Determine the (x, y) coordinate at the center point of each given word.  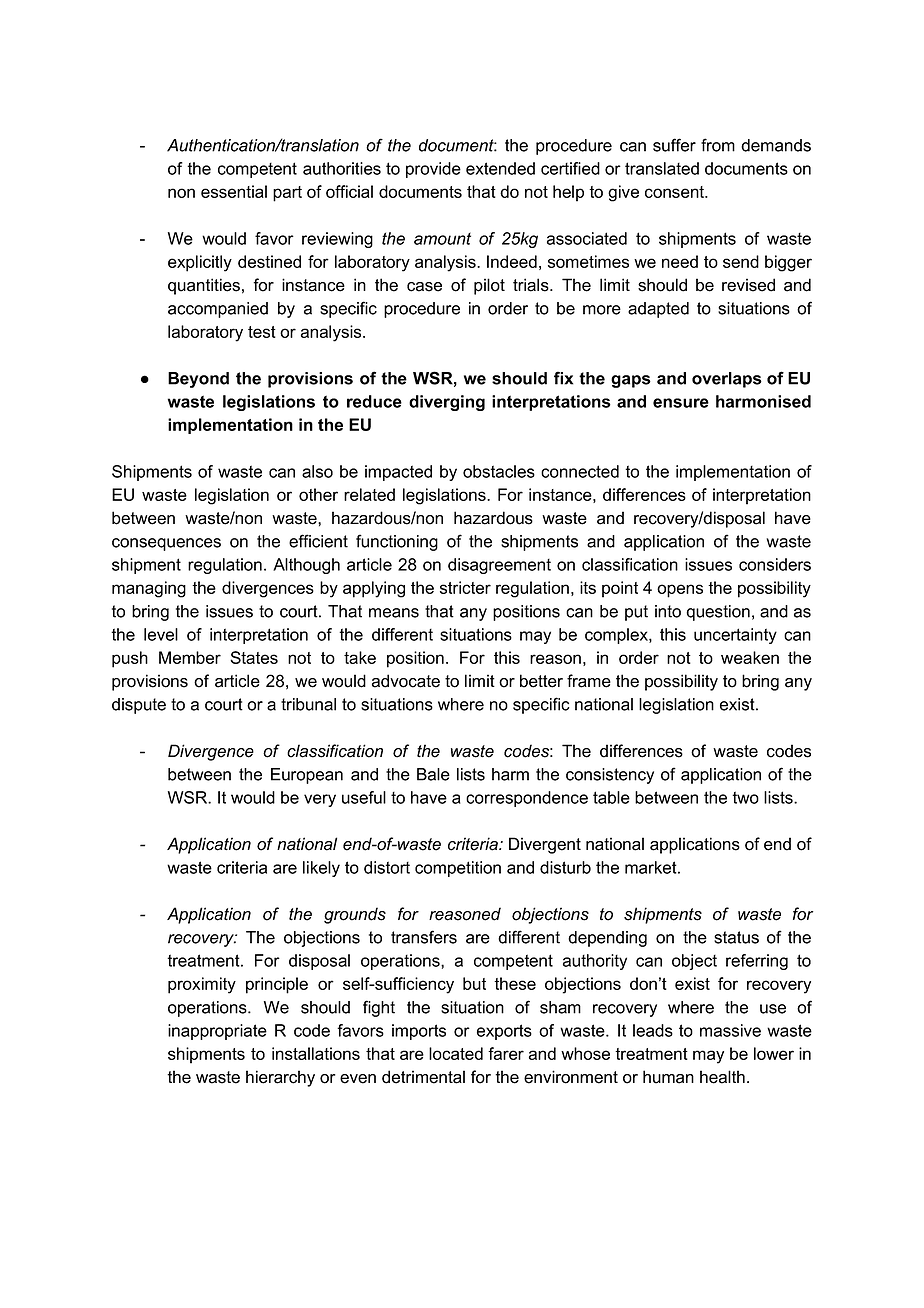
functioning (397, 542)
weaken (750, 657)
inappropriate (217, 1032)
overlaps (727, 380)
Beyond (198, 380)
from (718, 145)
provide (433, 170)
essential (234, 191)
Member (190, 657)
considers (775, 564)
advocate (406, 681)
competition (458, 869)
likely (321, 869)
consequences (166, 544)
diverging (447, 403)
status (736, 937)
